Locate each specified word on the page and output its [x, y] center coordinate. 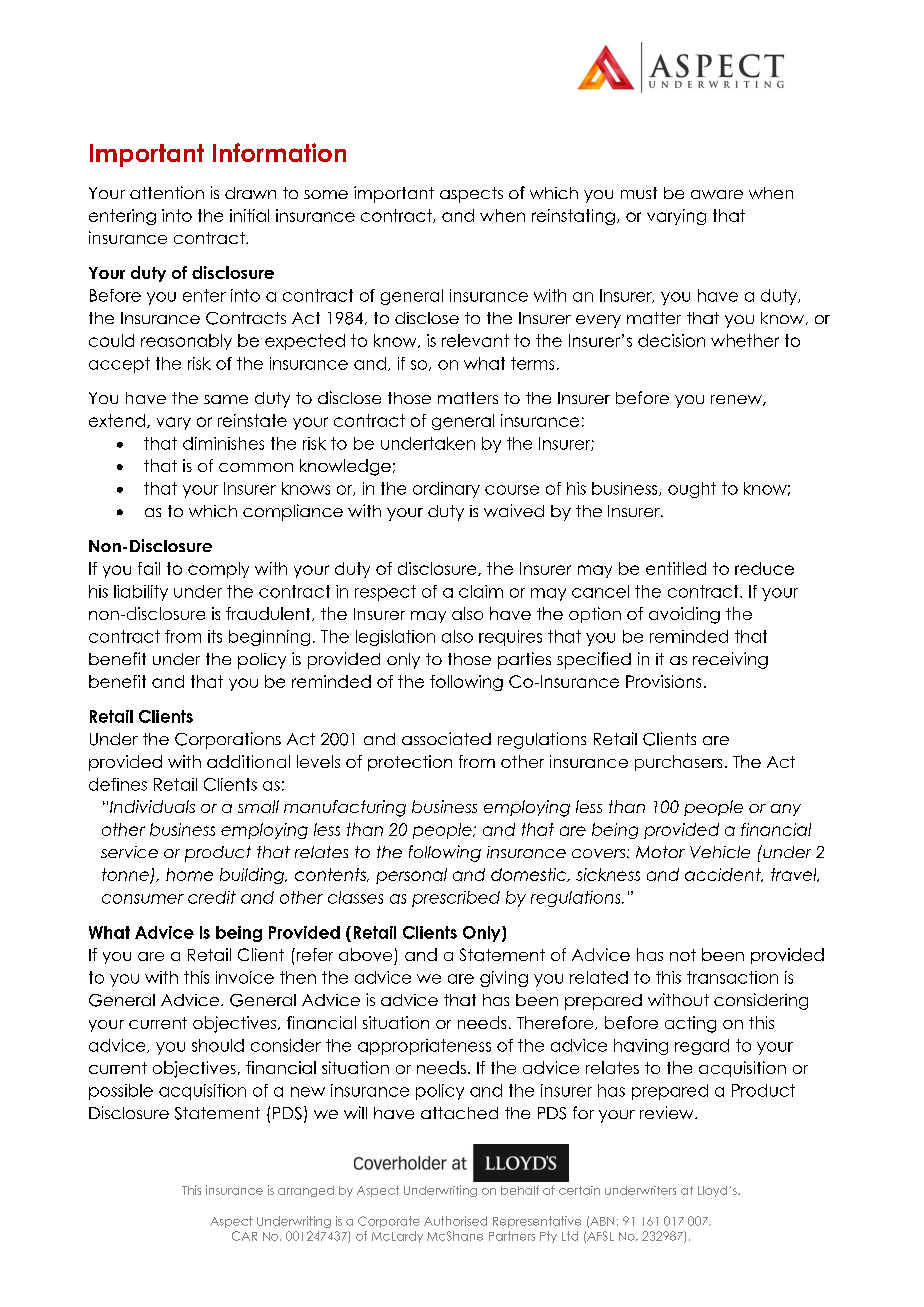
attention [167, 192]
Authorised [455, 1221]
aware [717, 194]
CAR [244, 1236]
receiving [730, 660]
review [668, 1112]
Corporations [228, 740]
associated [446, 738]
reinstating [573, 217]
